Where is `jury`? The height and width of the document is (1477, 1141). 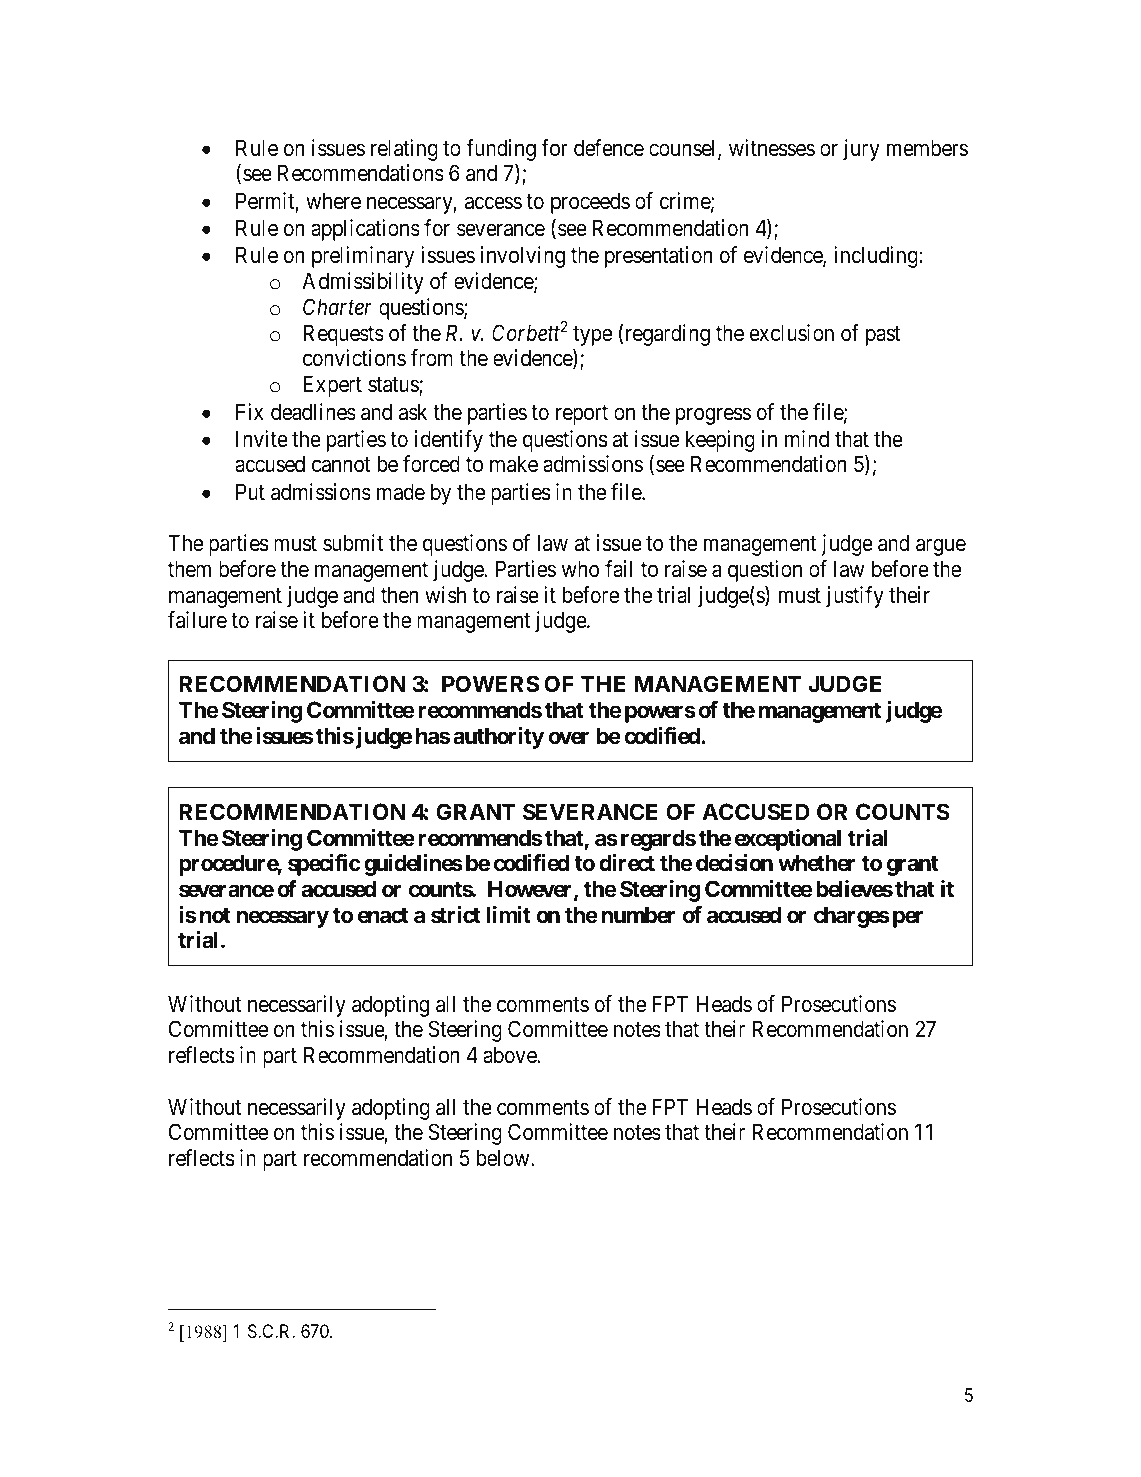
jury is located at coordinates (861, 150).
